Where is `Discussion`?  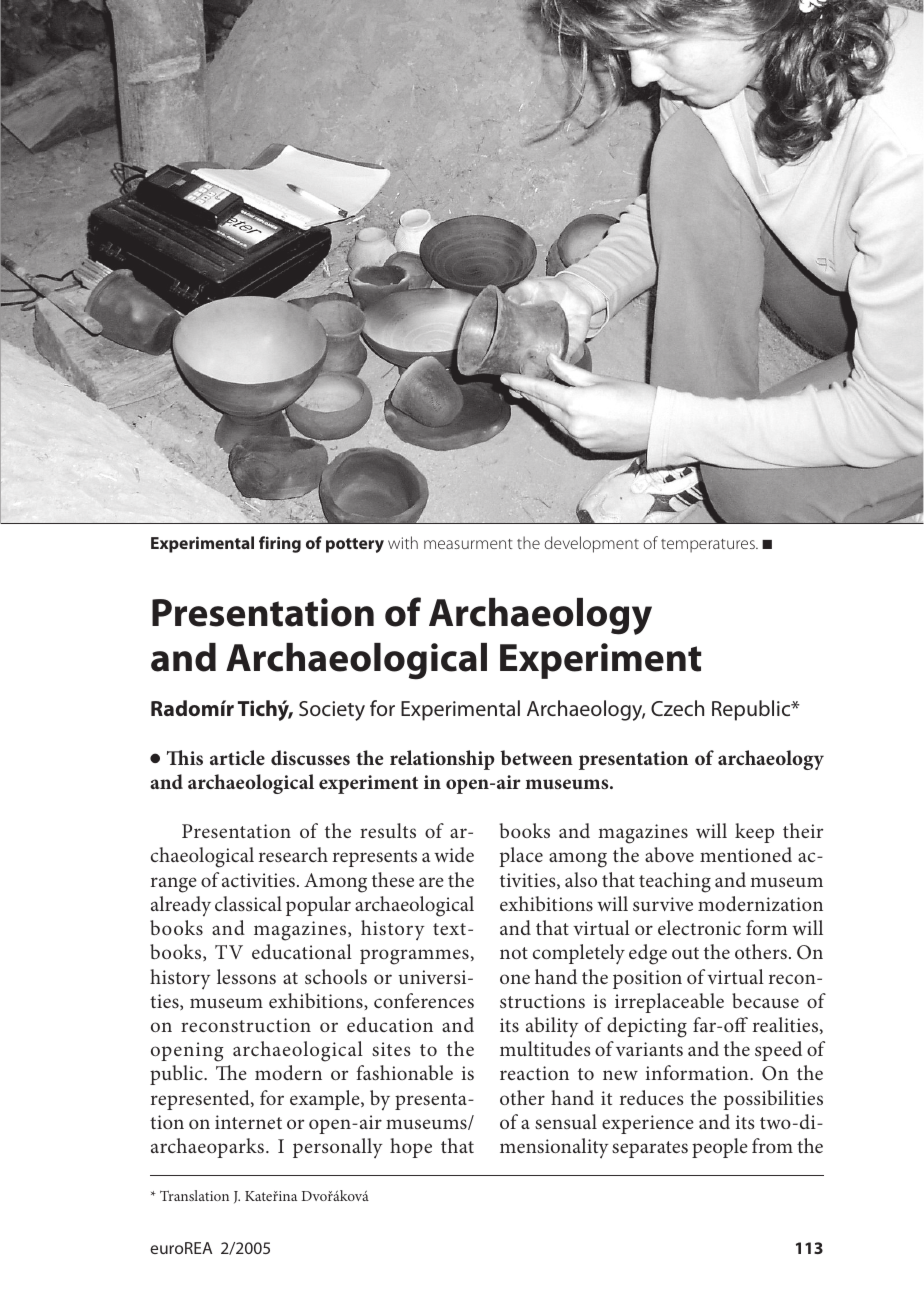 Discussion is located at coordinates (192, 50).
